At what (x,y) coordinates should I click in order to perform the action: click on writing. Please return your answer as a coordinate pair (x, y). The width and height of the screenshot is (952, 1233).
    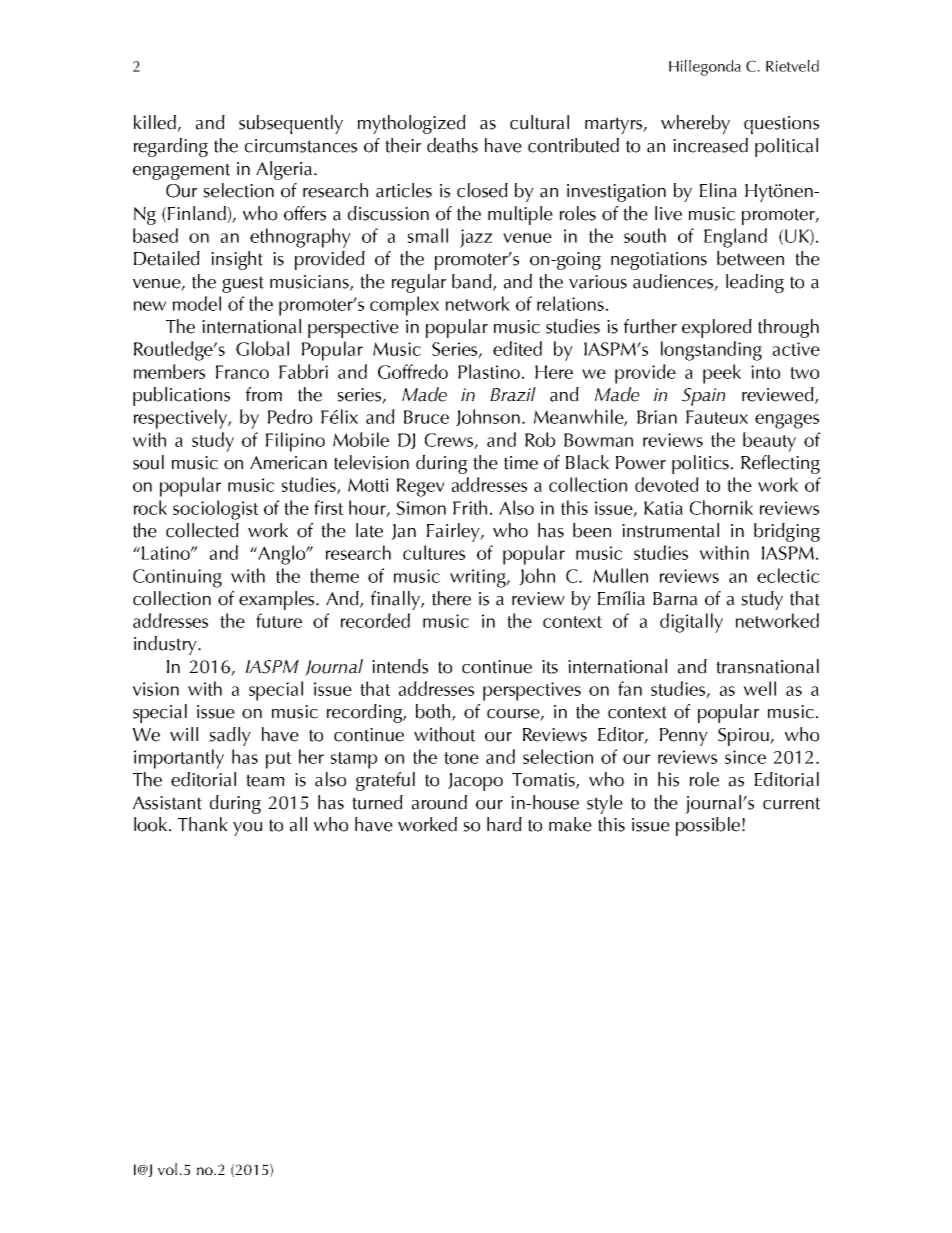
    Looking at the image, I should click on (479, 578).
